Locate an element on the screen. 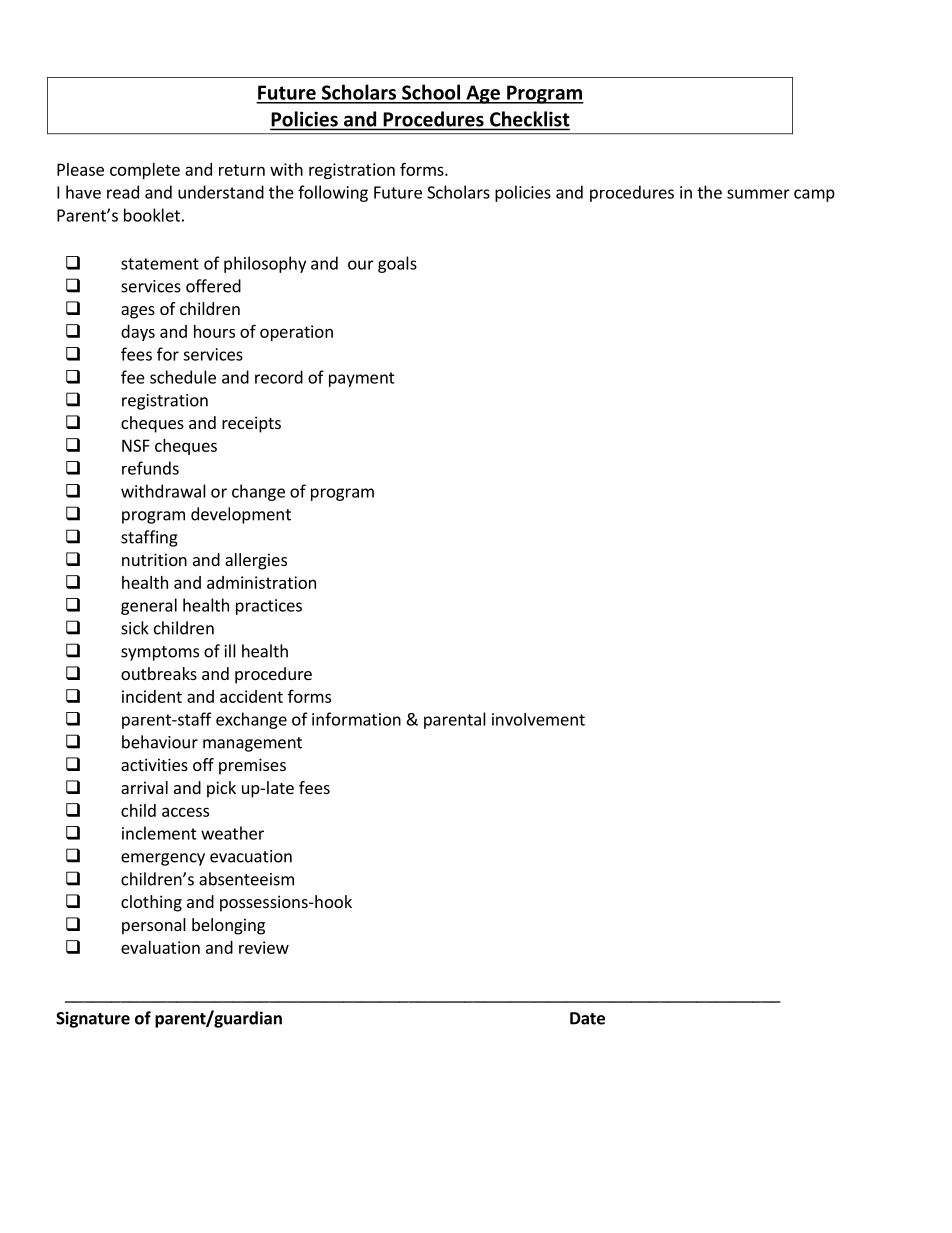 This screenshot has width=952, height=1233. summer is located at coordinates (758, 194).
